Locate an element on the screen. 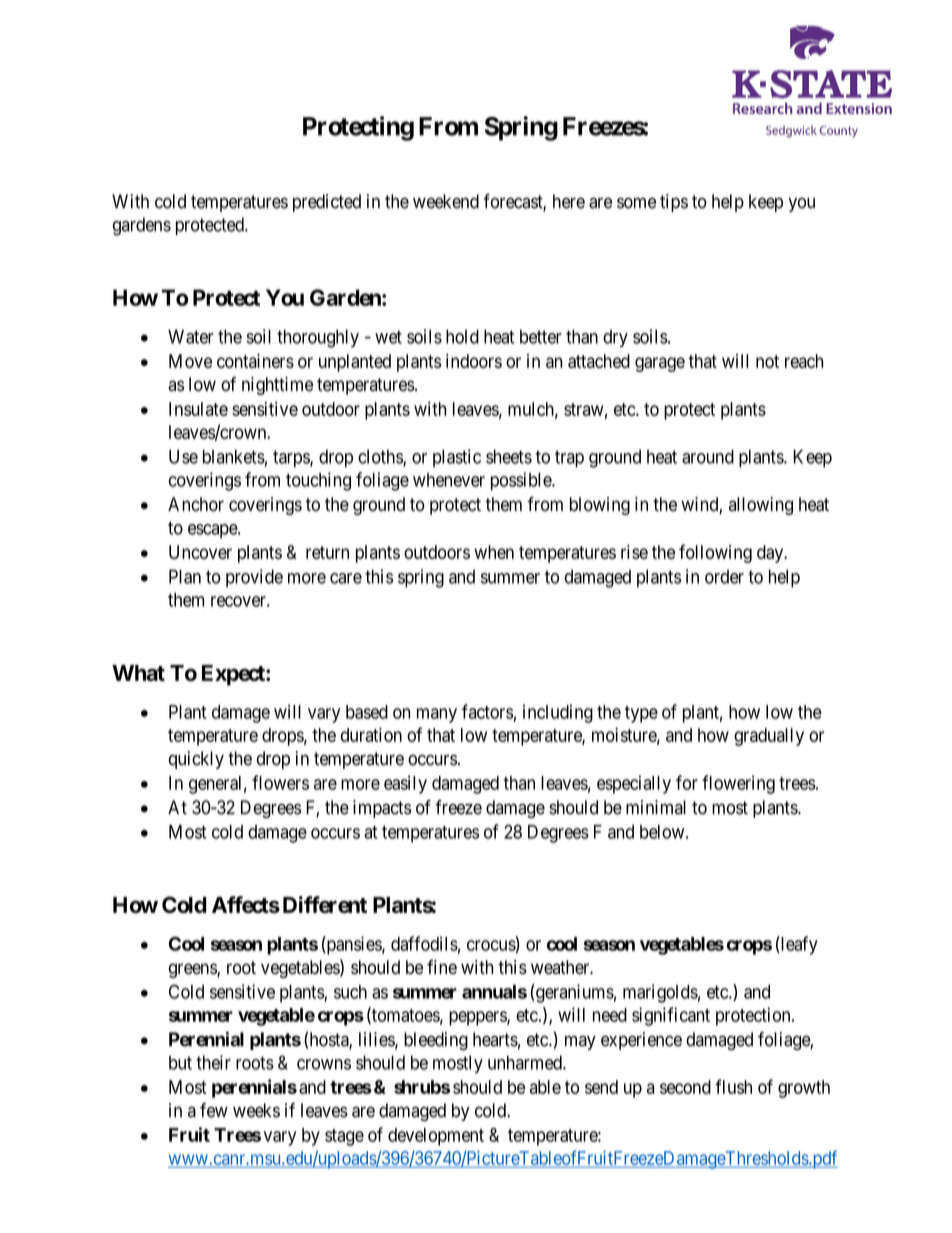  type is located at coordinates (641, 714).
